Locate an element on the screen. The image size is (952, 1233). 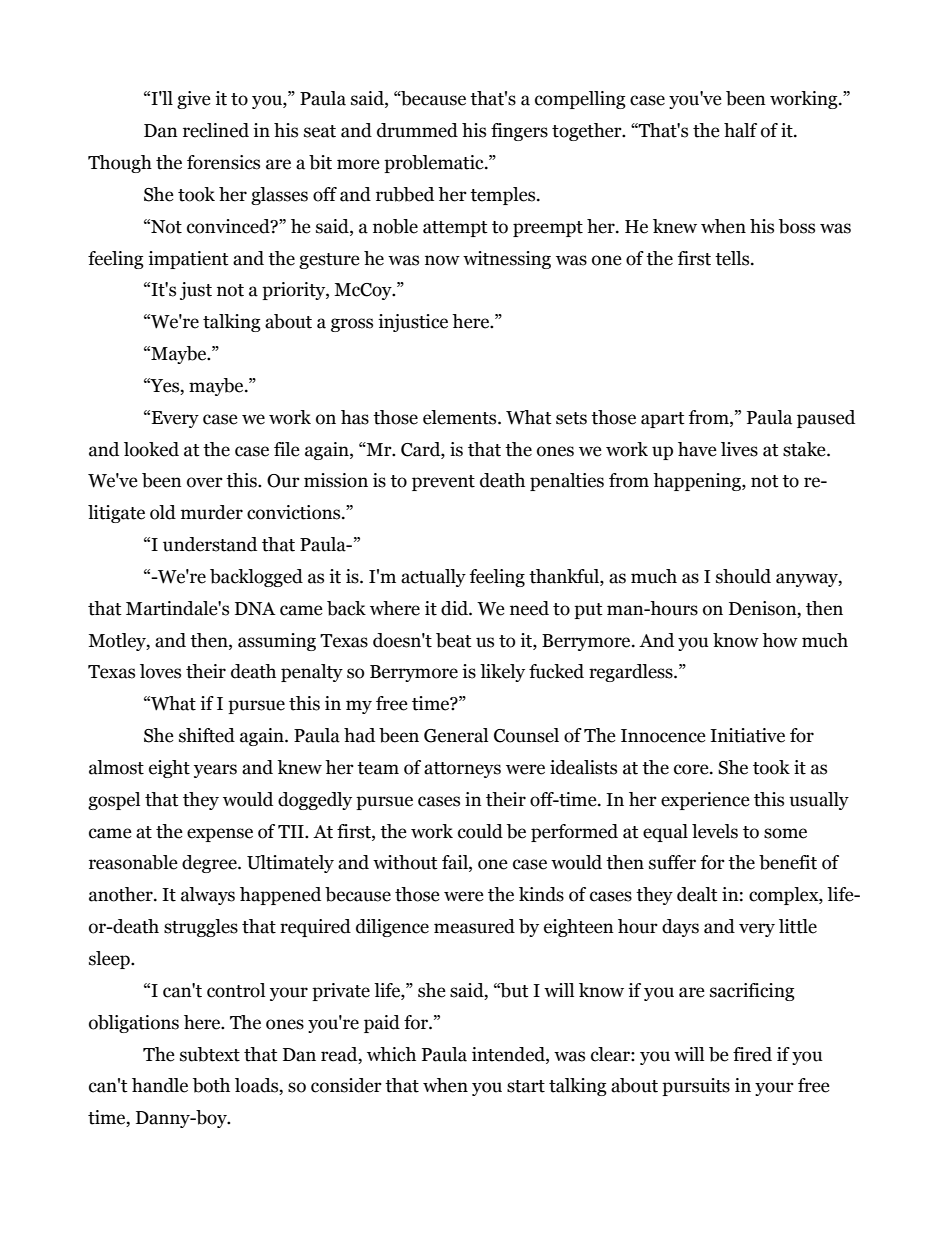
murder is located at coordinates (212, 512).
